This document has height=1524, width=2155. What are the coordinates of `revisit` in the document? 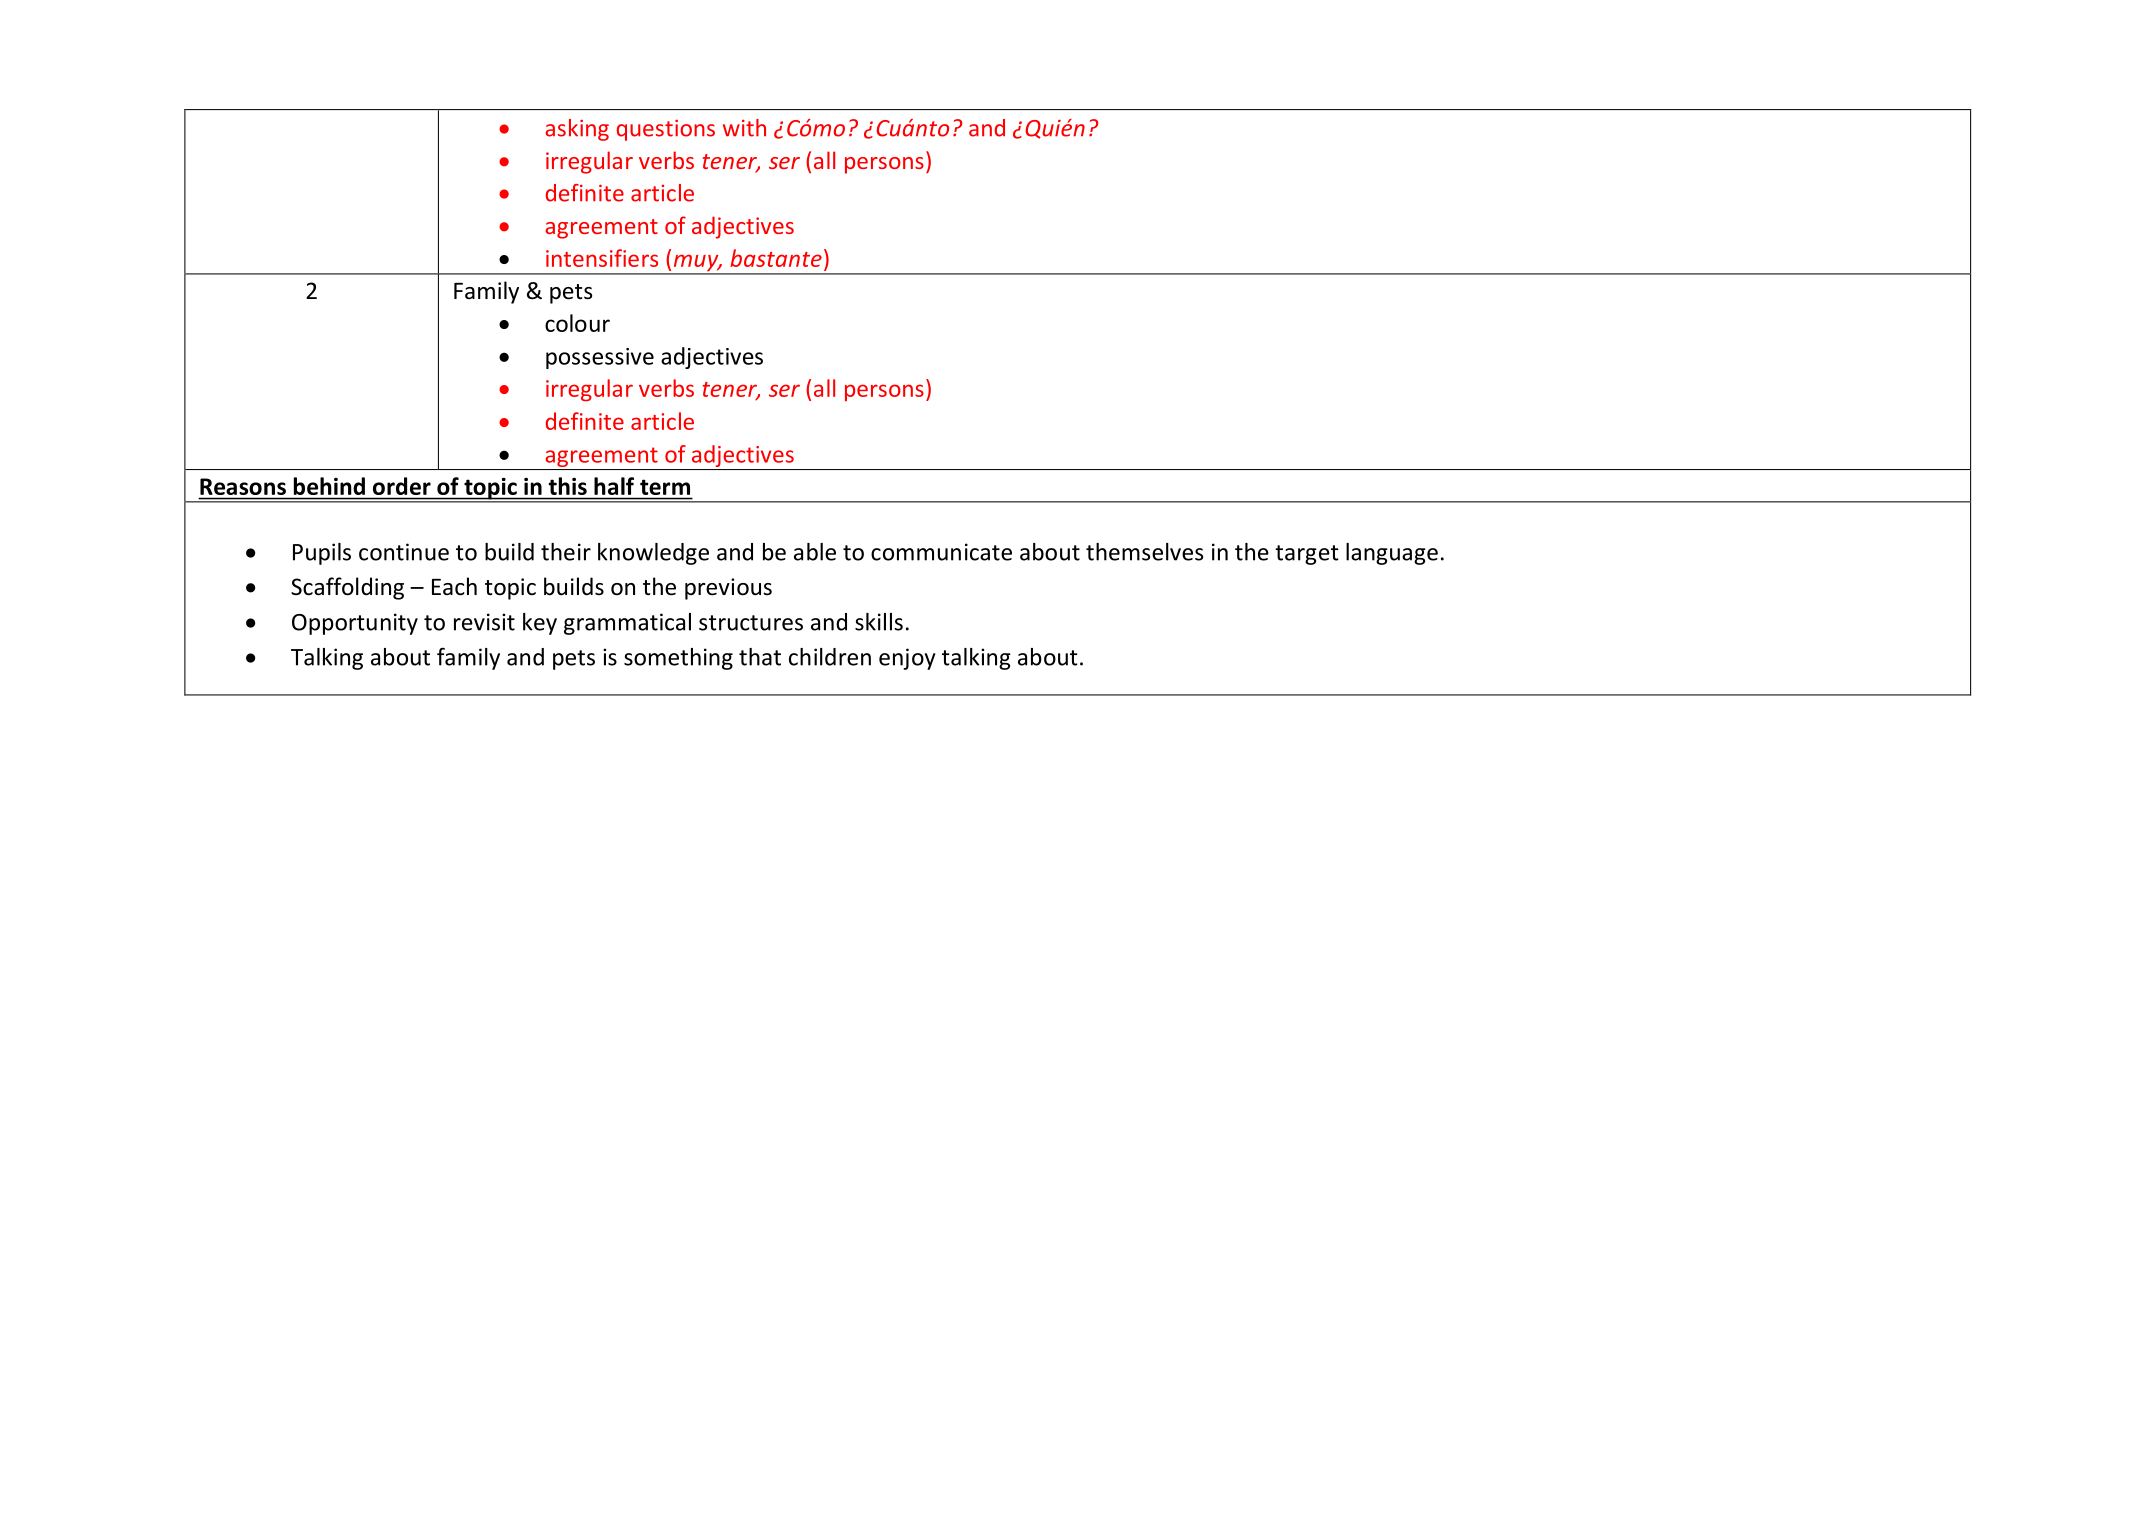 It's located at (484, 622).
